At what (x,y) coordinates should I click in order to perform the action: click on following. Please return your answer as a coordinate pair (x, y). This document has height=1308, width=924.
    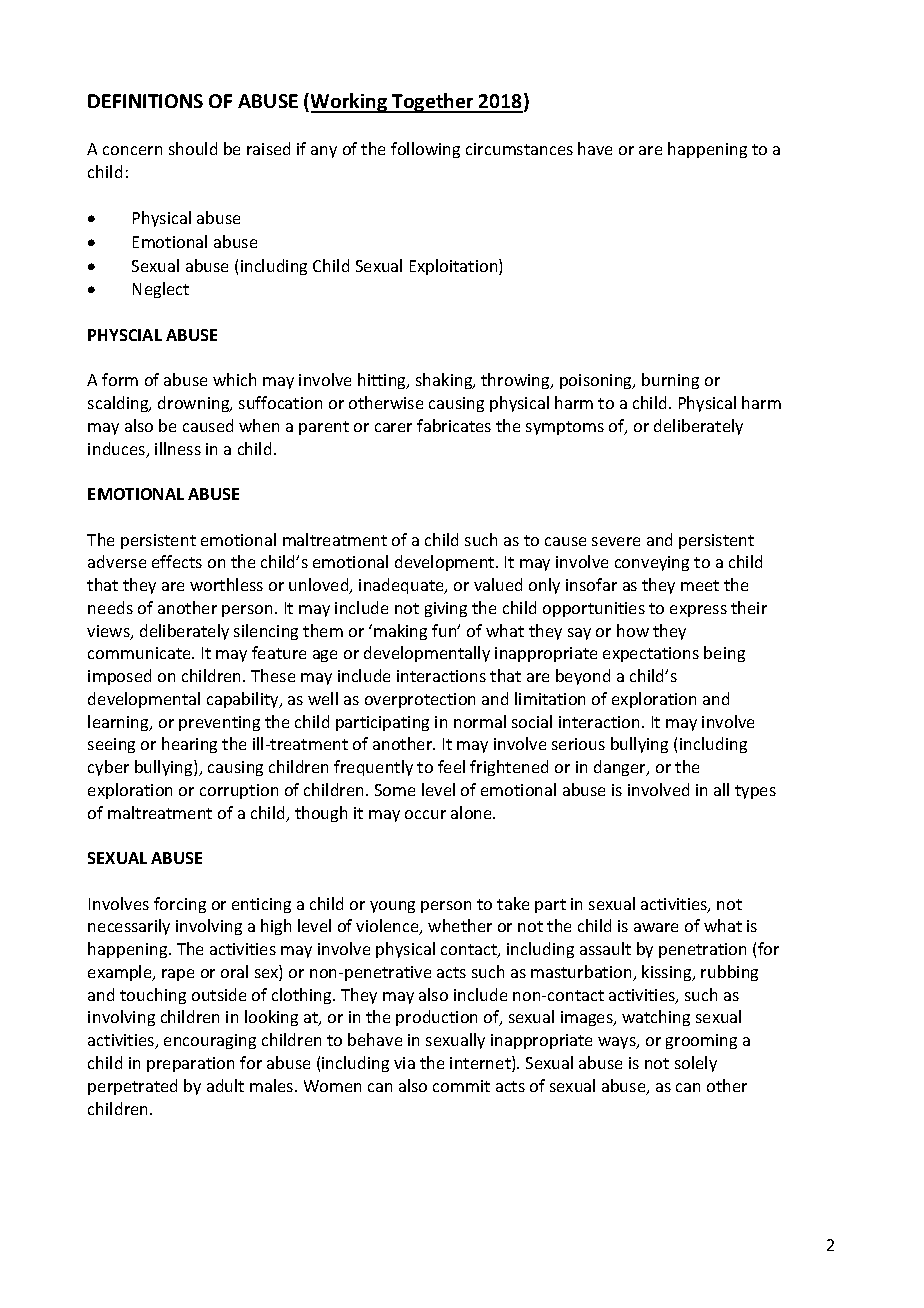
    Looking at the image, I should click on (425, 150).
